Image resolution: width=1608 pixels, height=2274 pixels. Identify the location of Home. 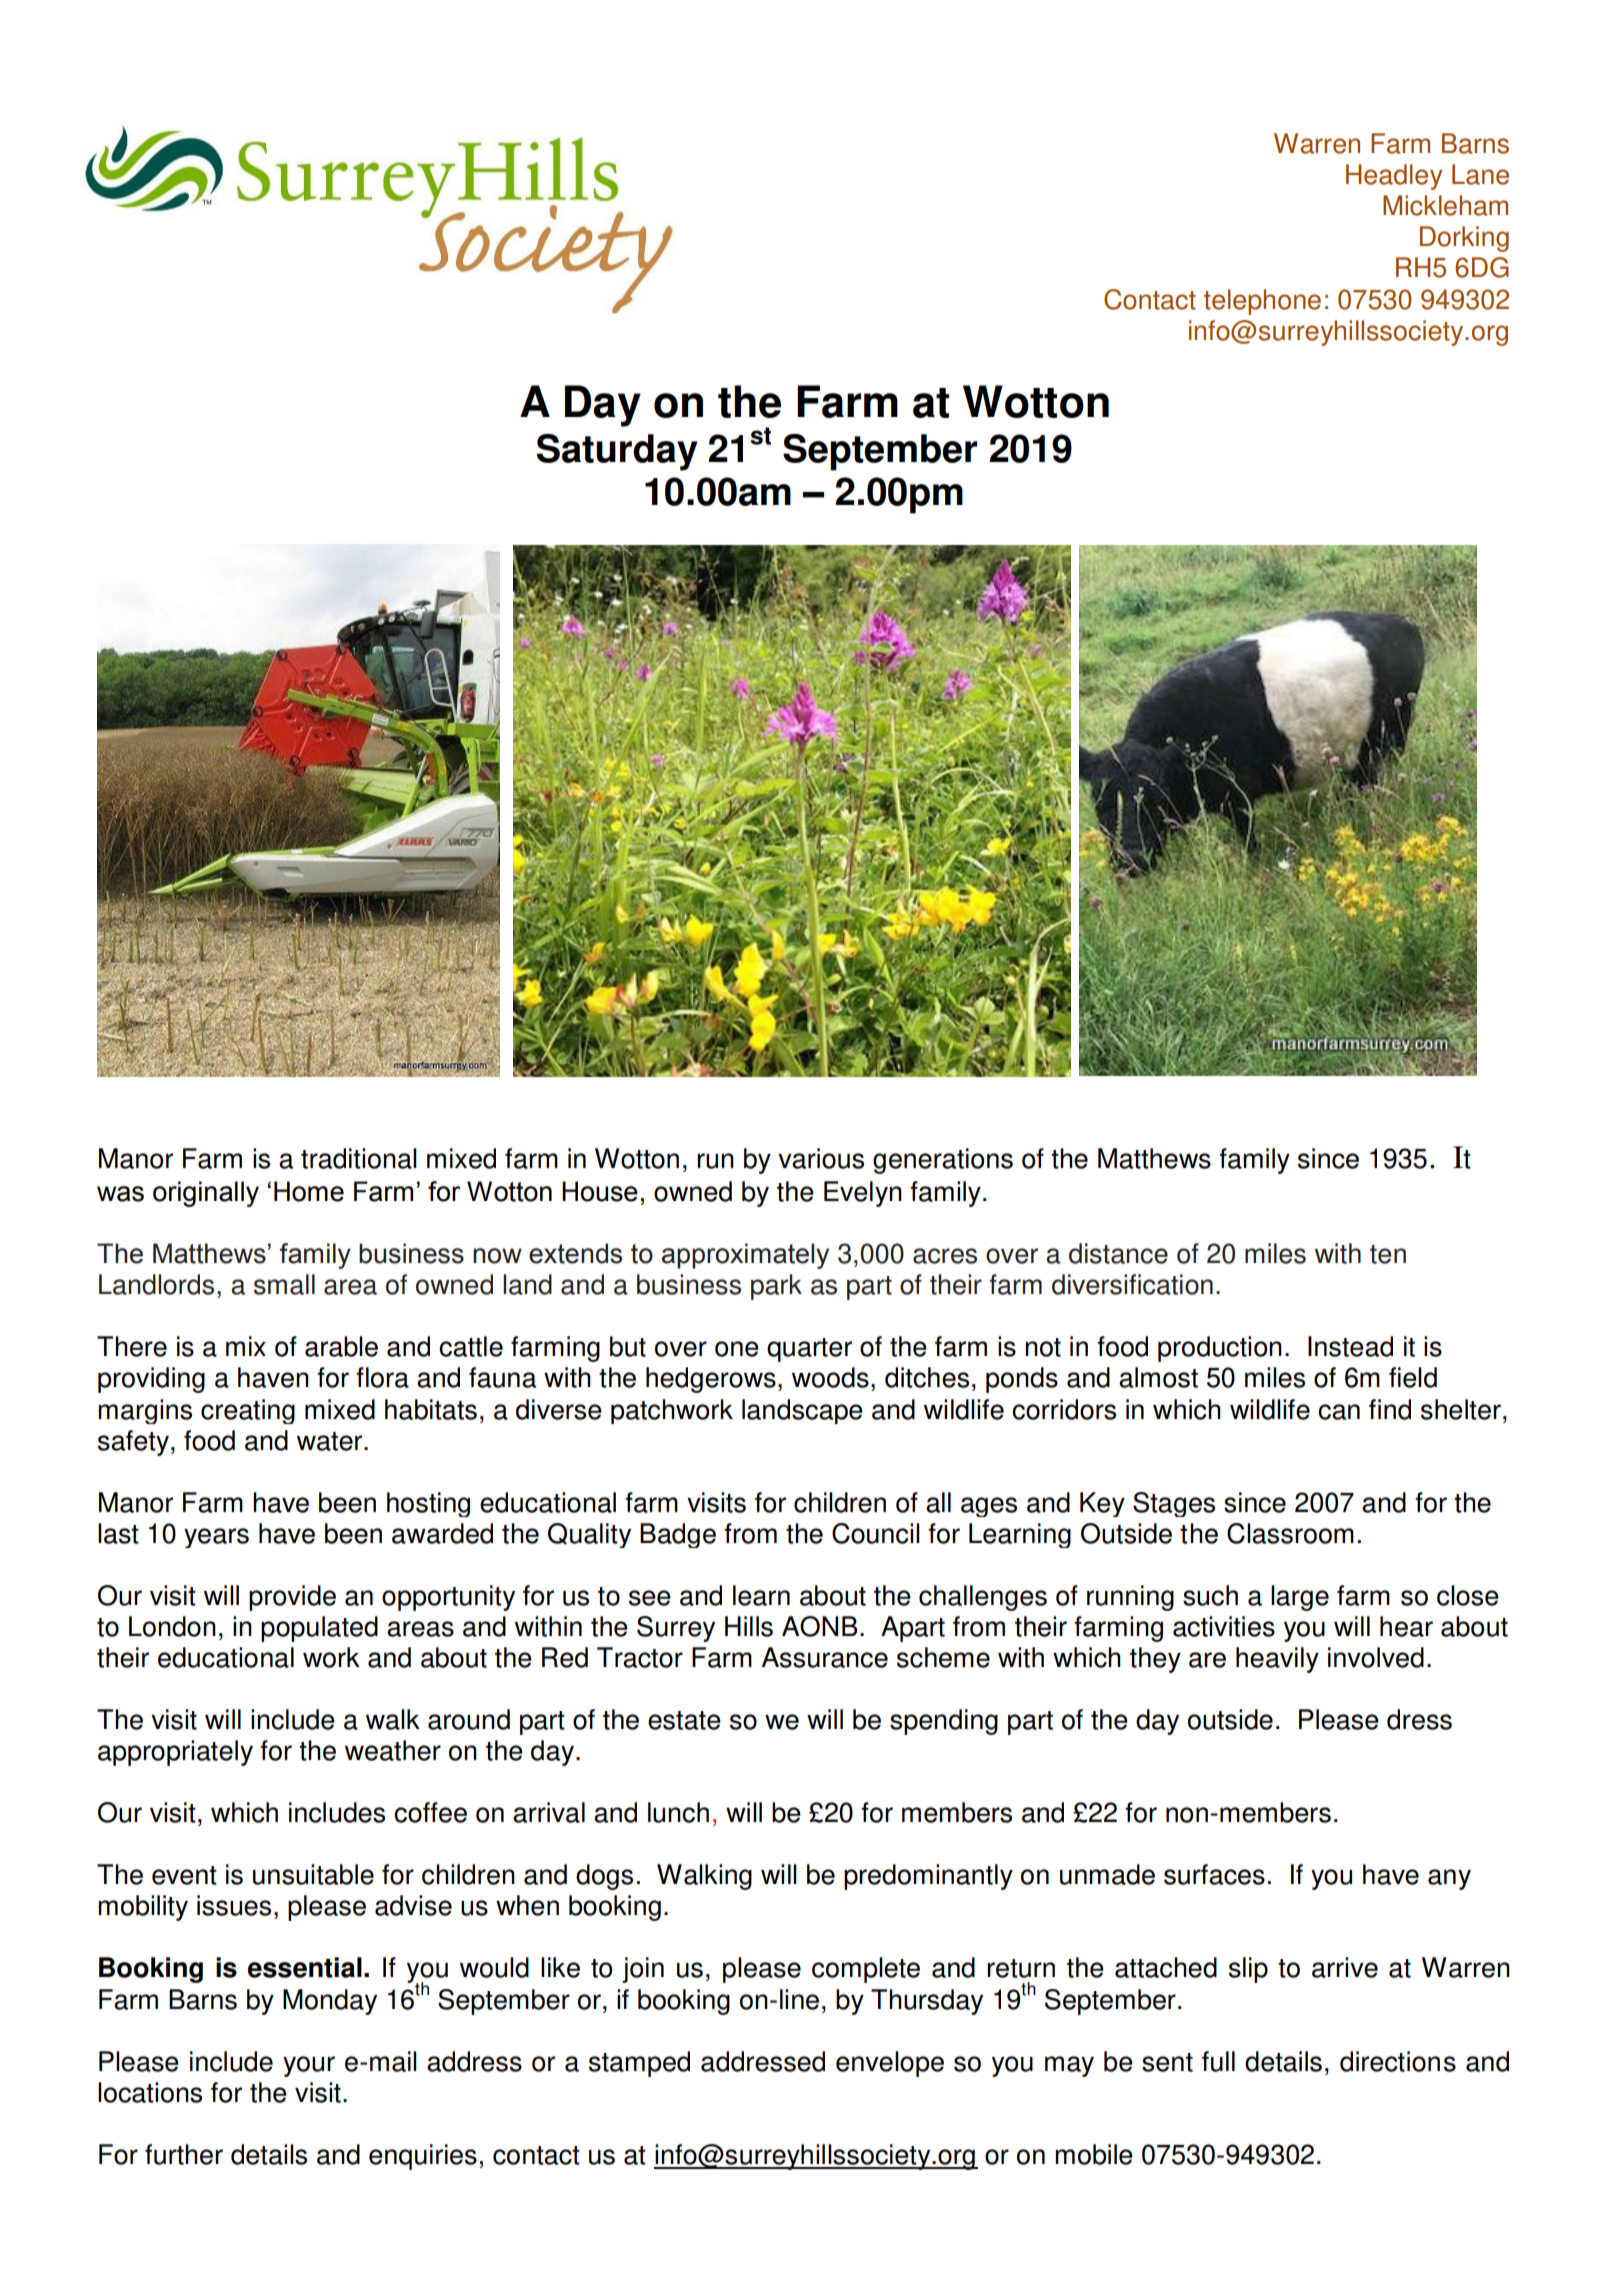
(309, 1191).
